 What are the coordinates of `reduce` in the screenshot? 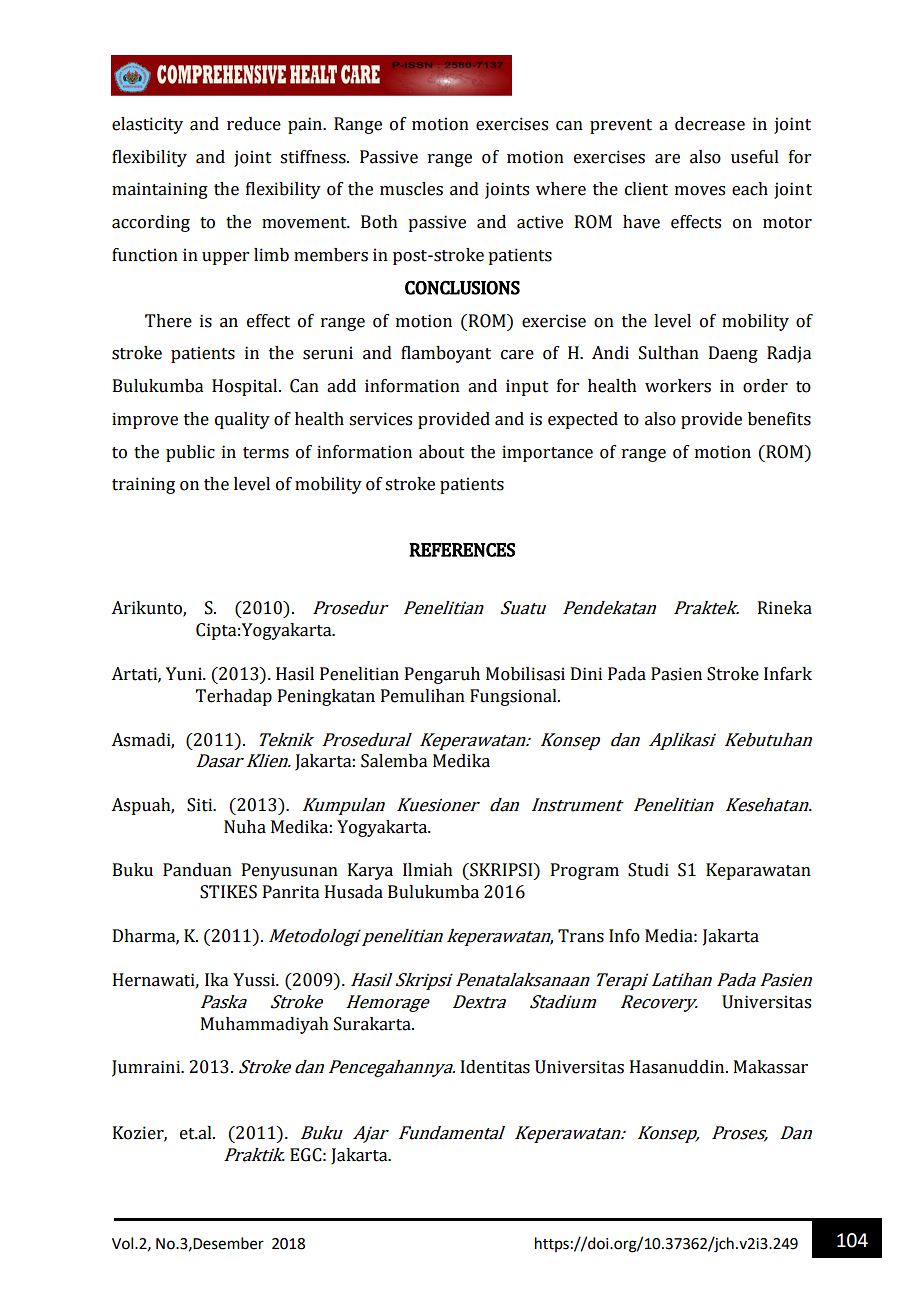 It's located at (254, 124).
